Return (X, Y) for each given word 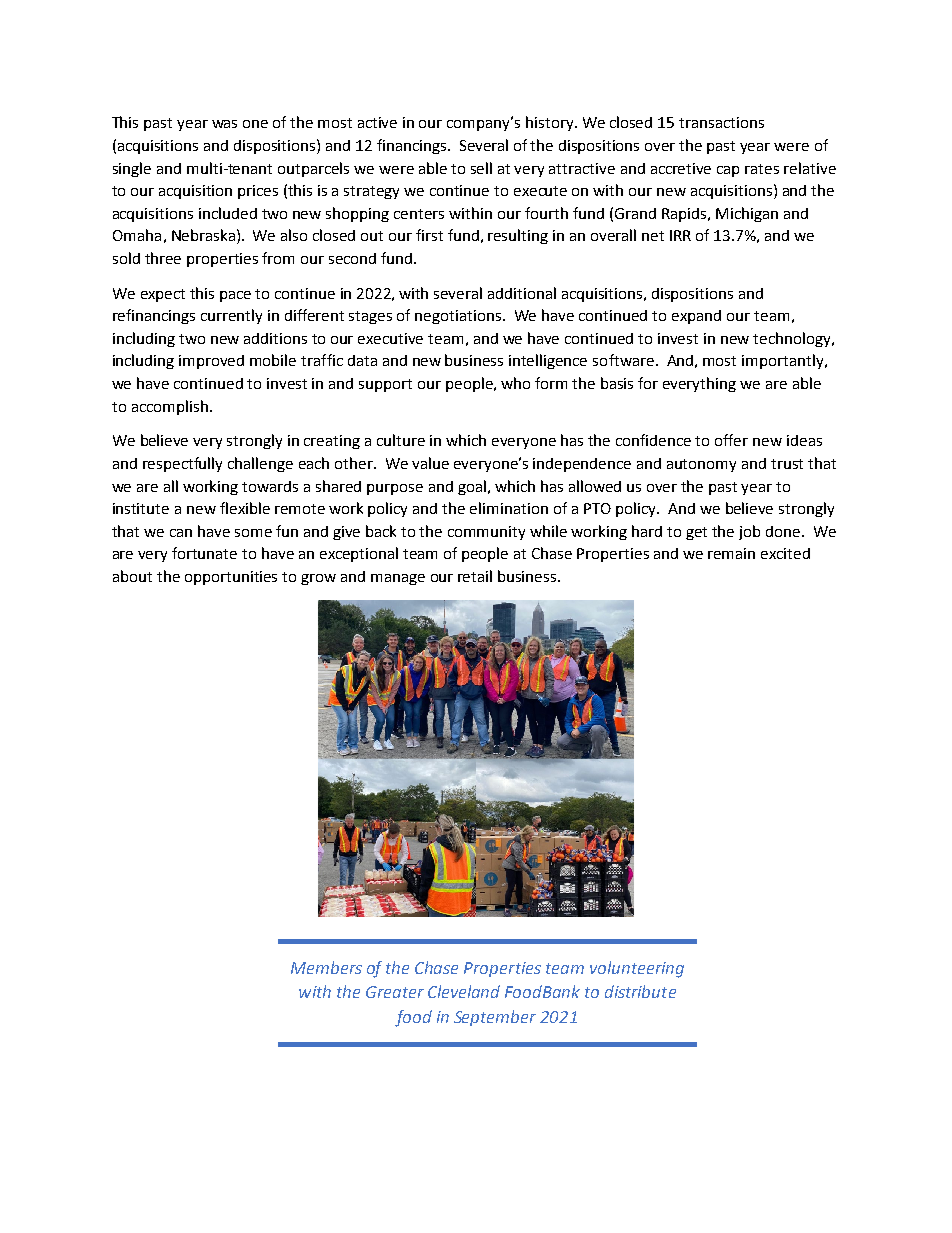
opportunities (231, 578)
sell (481, 168)
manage (398, 579)
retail (475, 576)
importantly (784, 361)
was (224, 124)
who (515, 383)
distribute (640, 991)
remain (731, 553)
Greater (395, 992)
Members (326, 967)
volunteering (637, 969)
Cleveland (464, 991)
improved (211, 362)
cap (728, 171)
